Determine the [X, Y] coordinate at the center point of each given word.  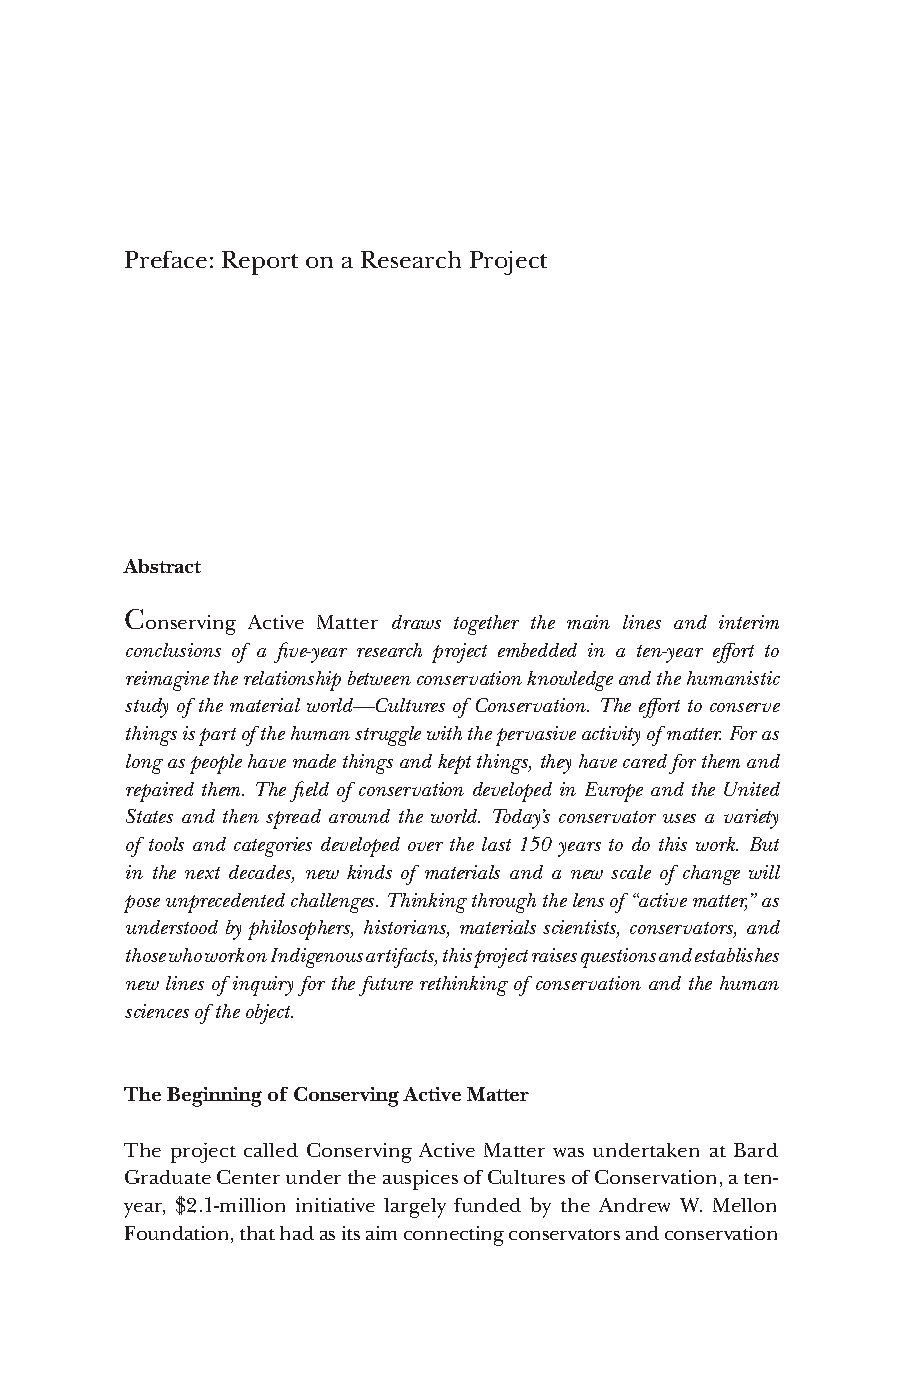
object [269, 1014]
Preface [166, 259]
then [241, 816]
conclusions [173, 650]
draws [416, 622]
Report [260, 263]
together [486, 625]
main [588, 622]
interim [749, 622]
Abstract [162, 566]
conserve [745, 707]
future [386, 986]
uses [679, 818]
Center [248, 1177]
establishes [737, 955]
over [425, 846]
